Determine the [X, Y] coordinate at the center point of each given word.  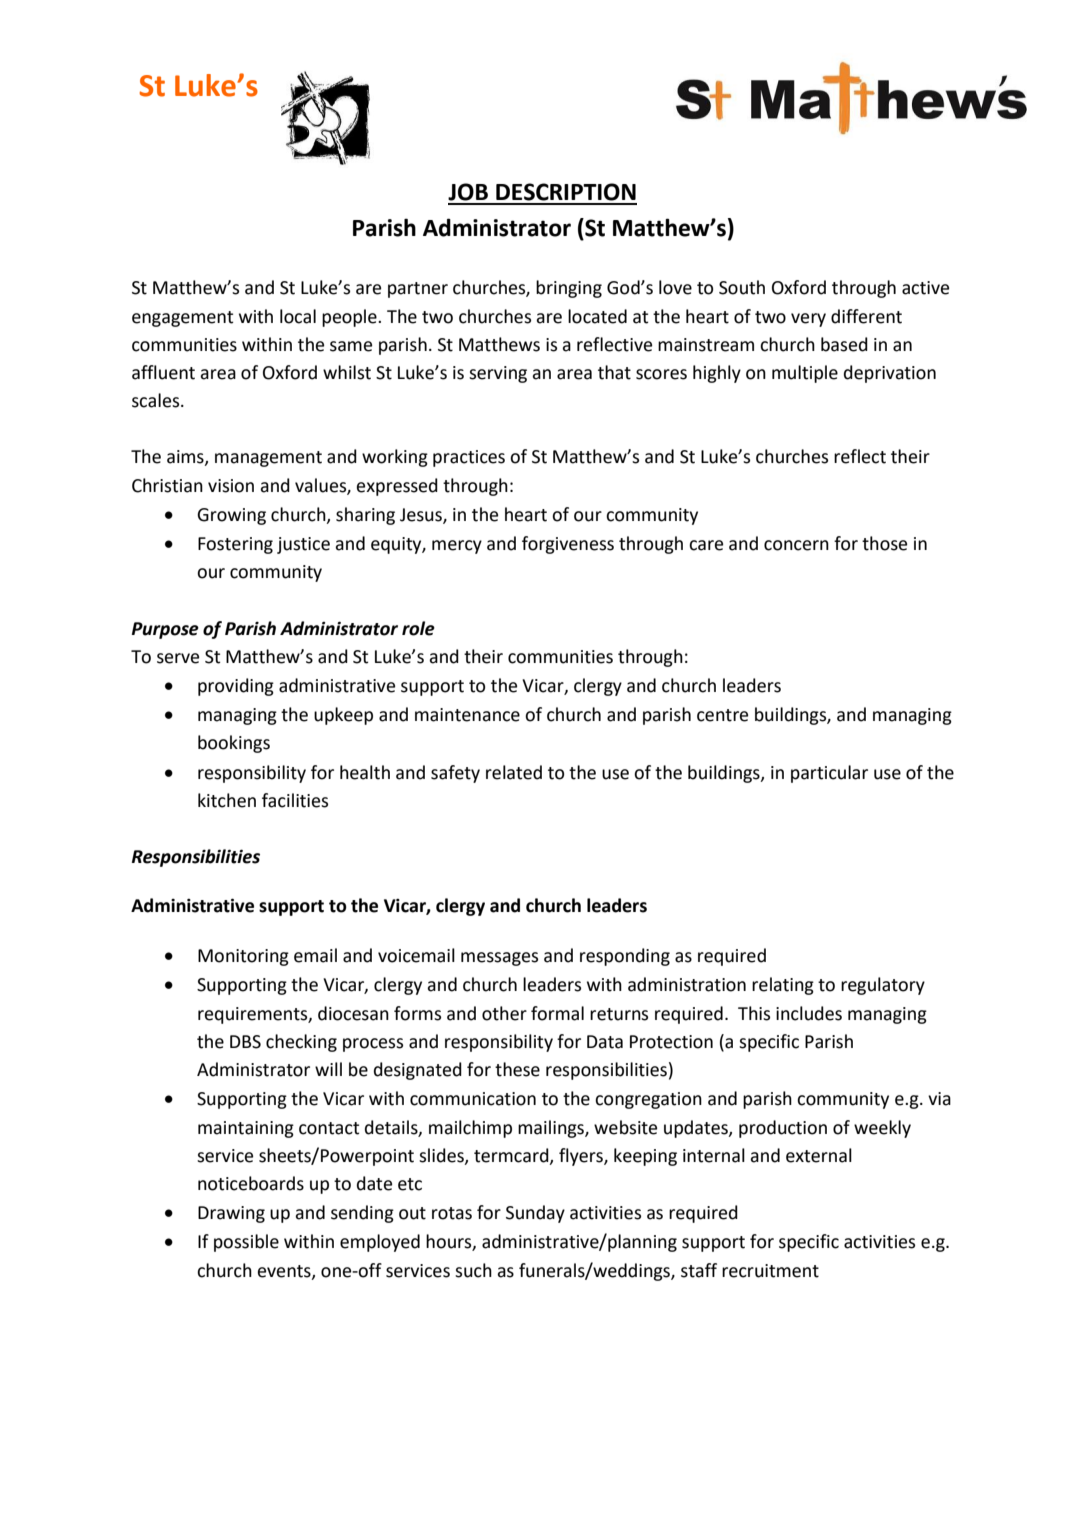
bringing [569, 289]
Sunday [535, 1214]
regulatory [883, 986]
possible [246, 1243]
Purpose [165, 630]
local [298, 316]
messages [499, 959]
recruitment [770, 1271]
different [866, 316]
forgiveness [568, 545]
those [884, 543]
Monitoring [243, 957]
